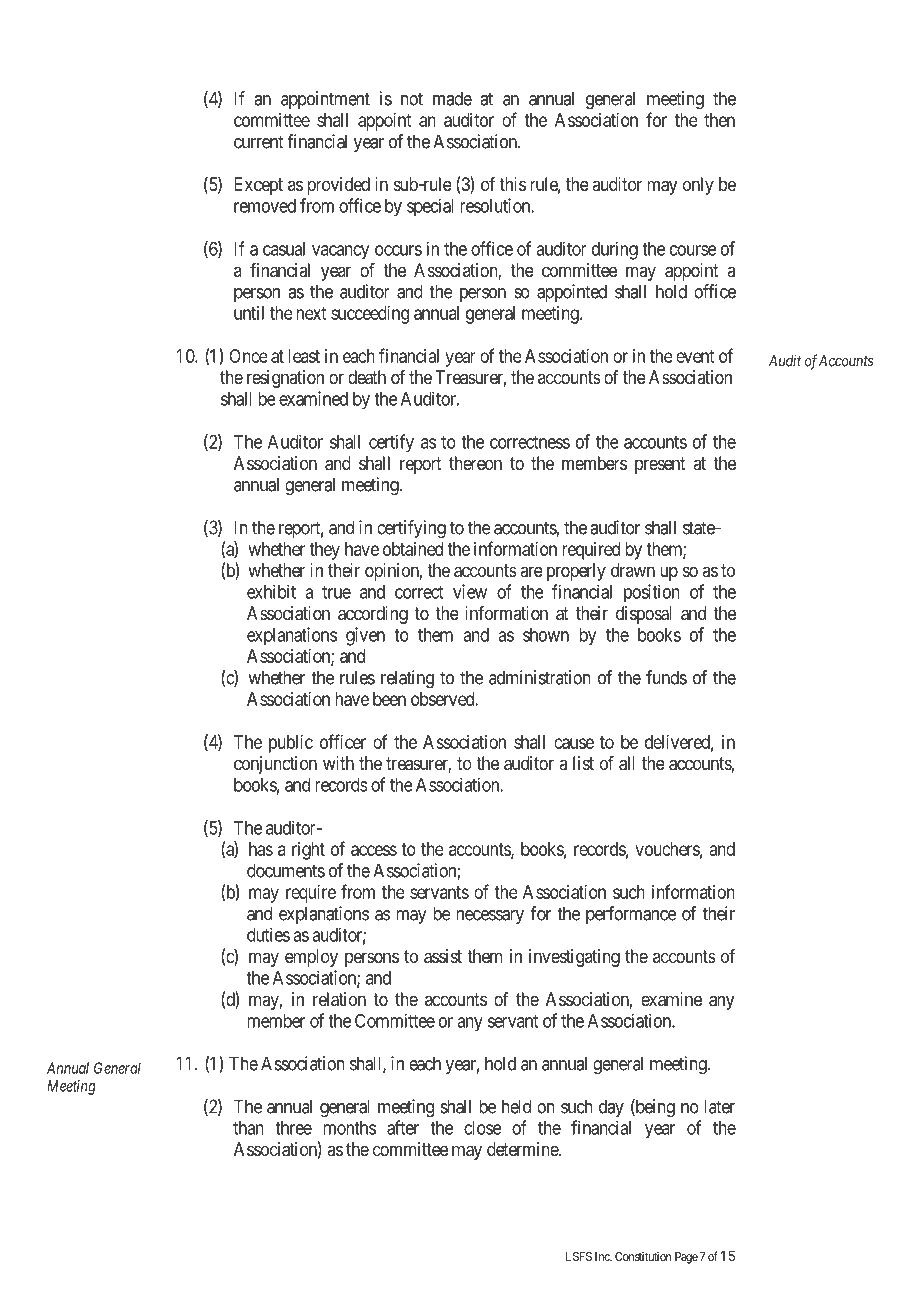 The image size is (924, 1308). Describe the element at coordinates (666, 677) in the page. I see `funds` at that location.
